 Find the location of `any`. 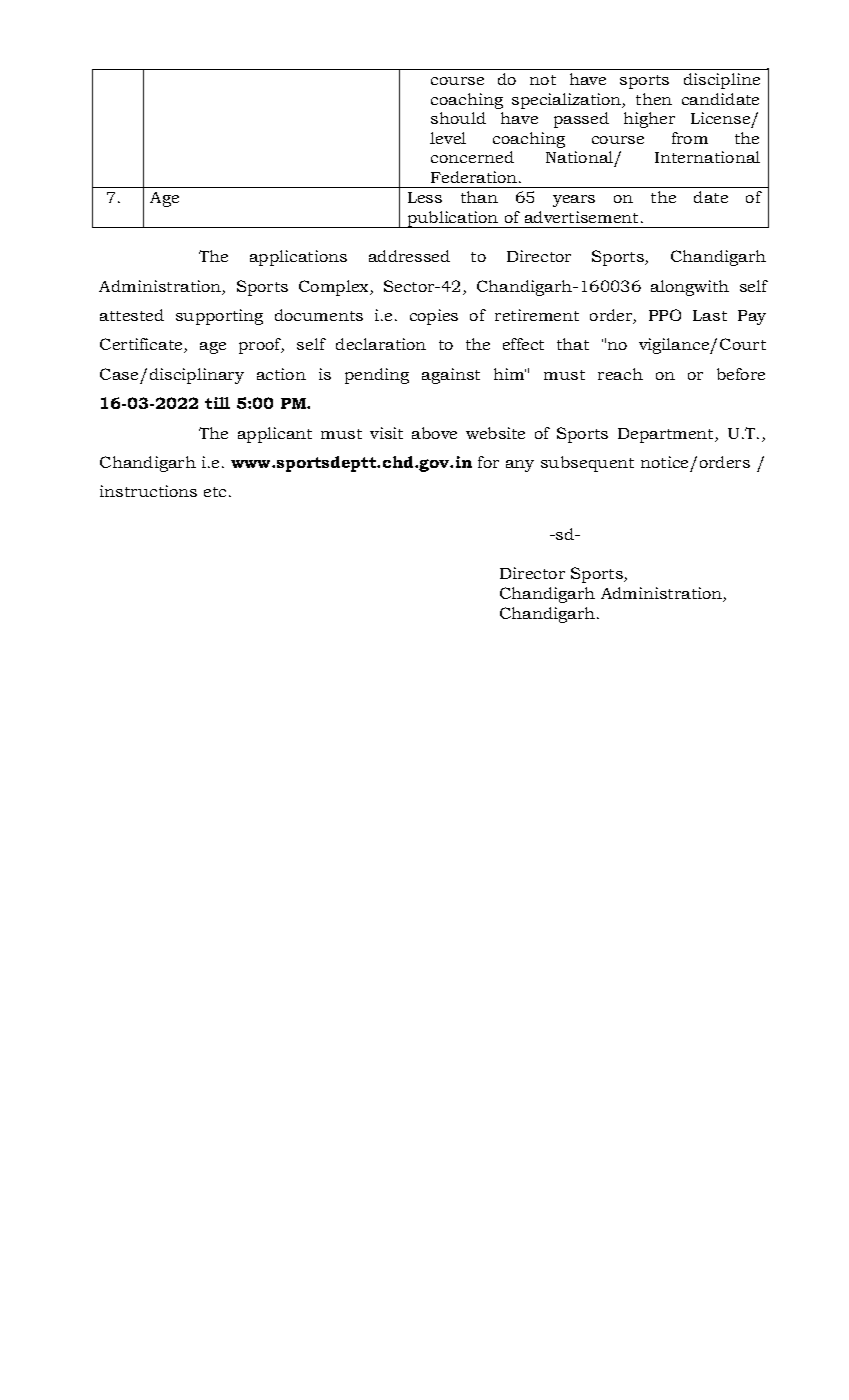

any is located at coordinates (520, 466).
